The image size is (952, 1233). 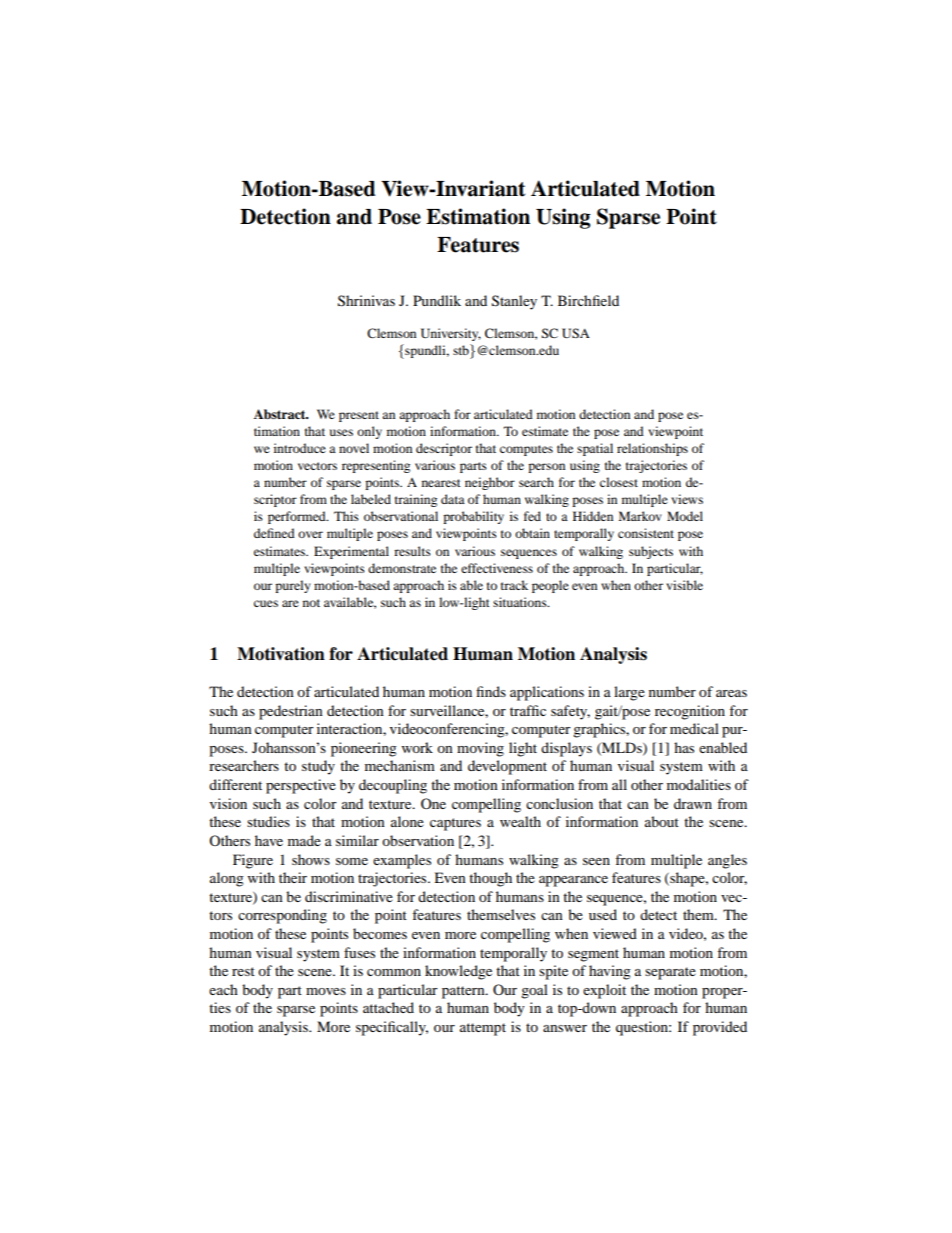 What do you see at coordinates (455, 824) in the screenshot?
I see `captures` at bounding box center [455, 824].
